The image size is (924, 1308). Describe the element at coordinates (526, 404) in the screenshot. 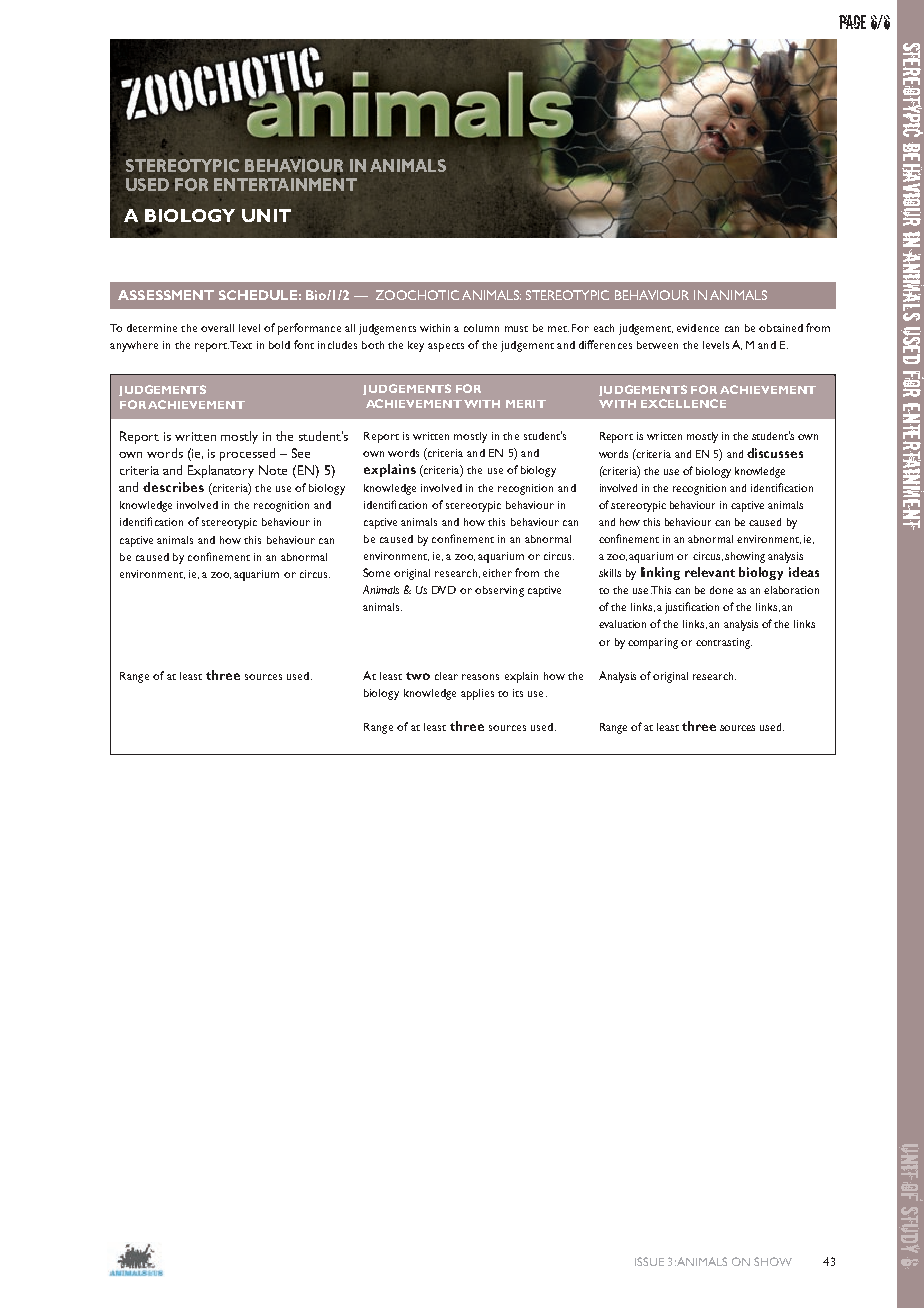

I see `MERIT` at that location.
